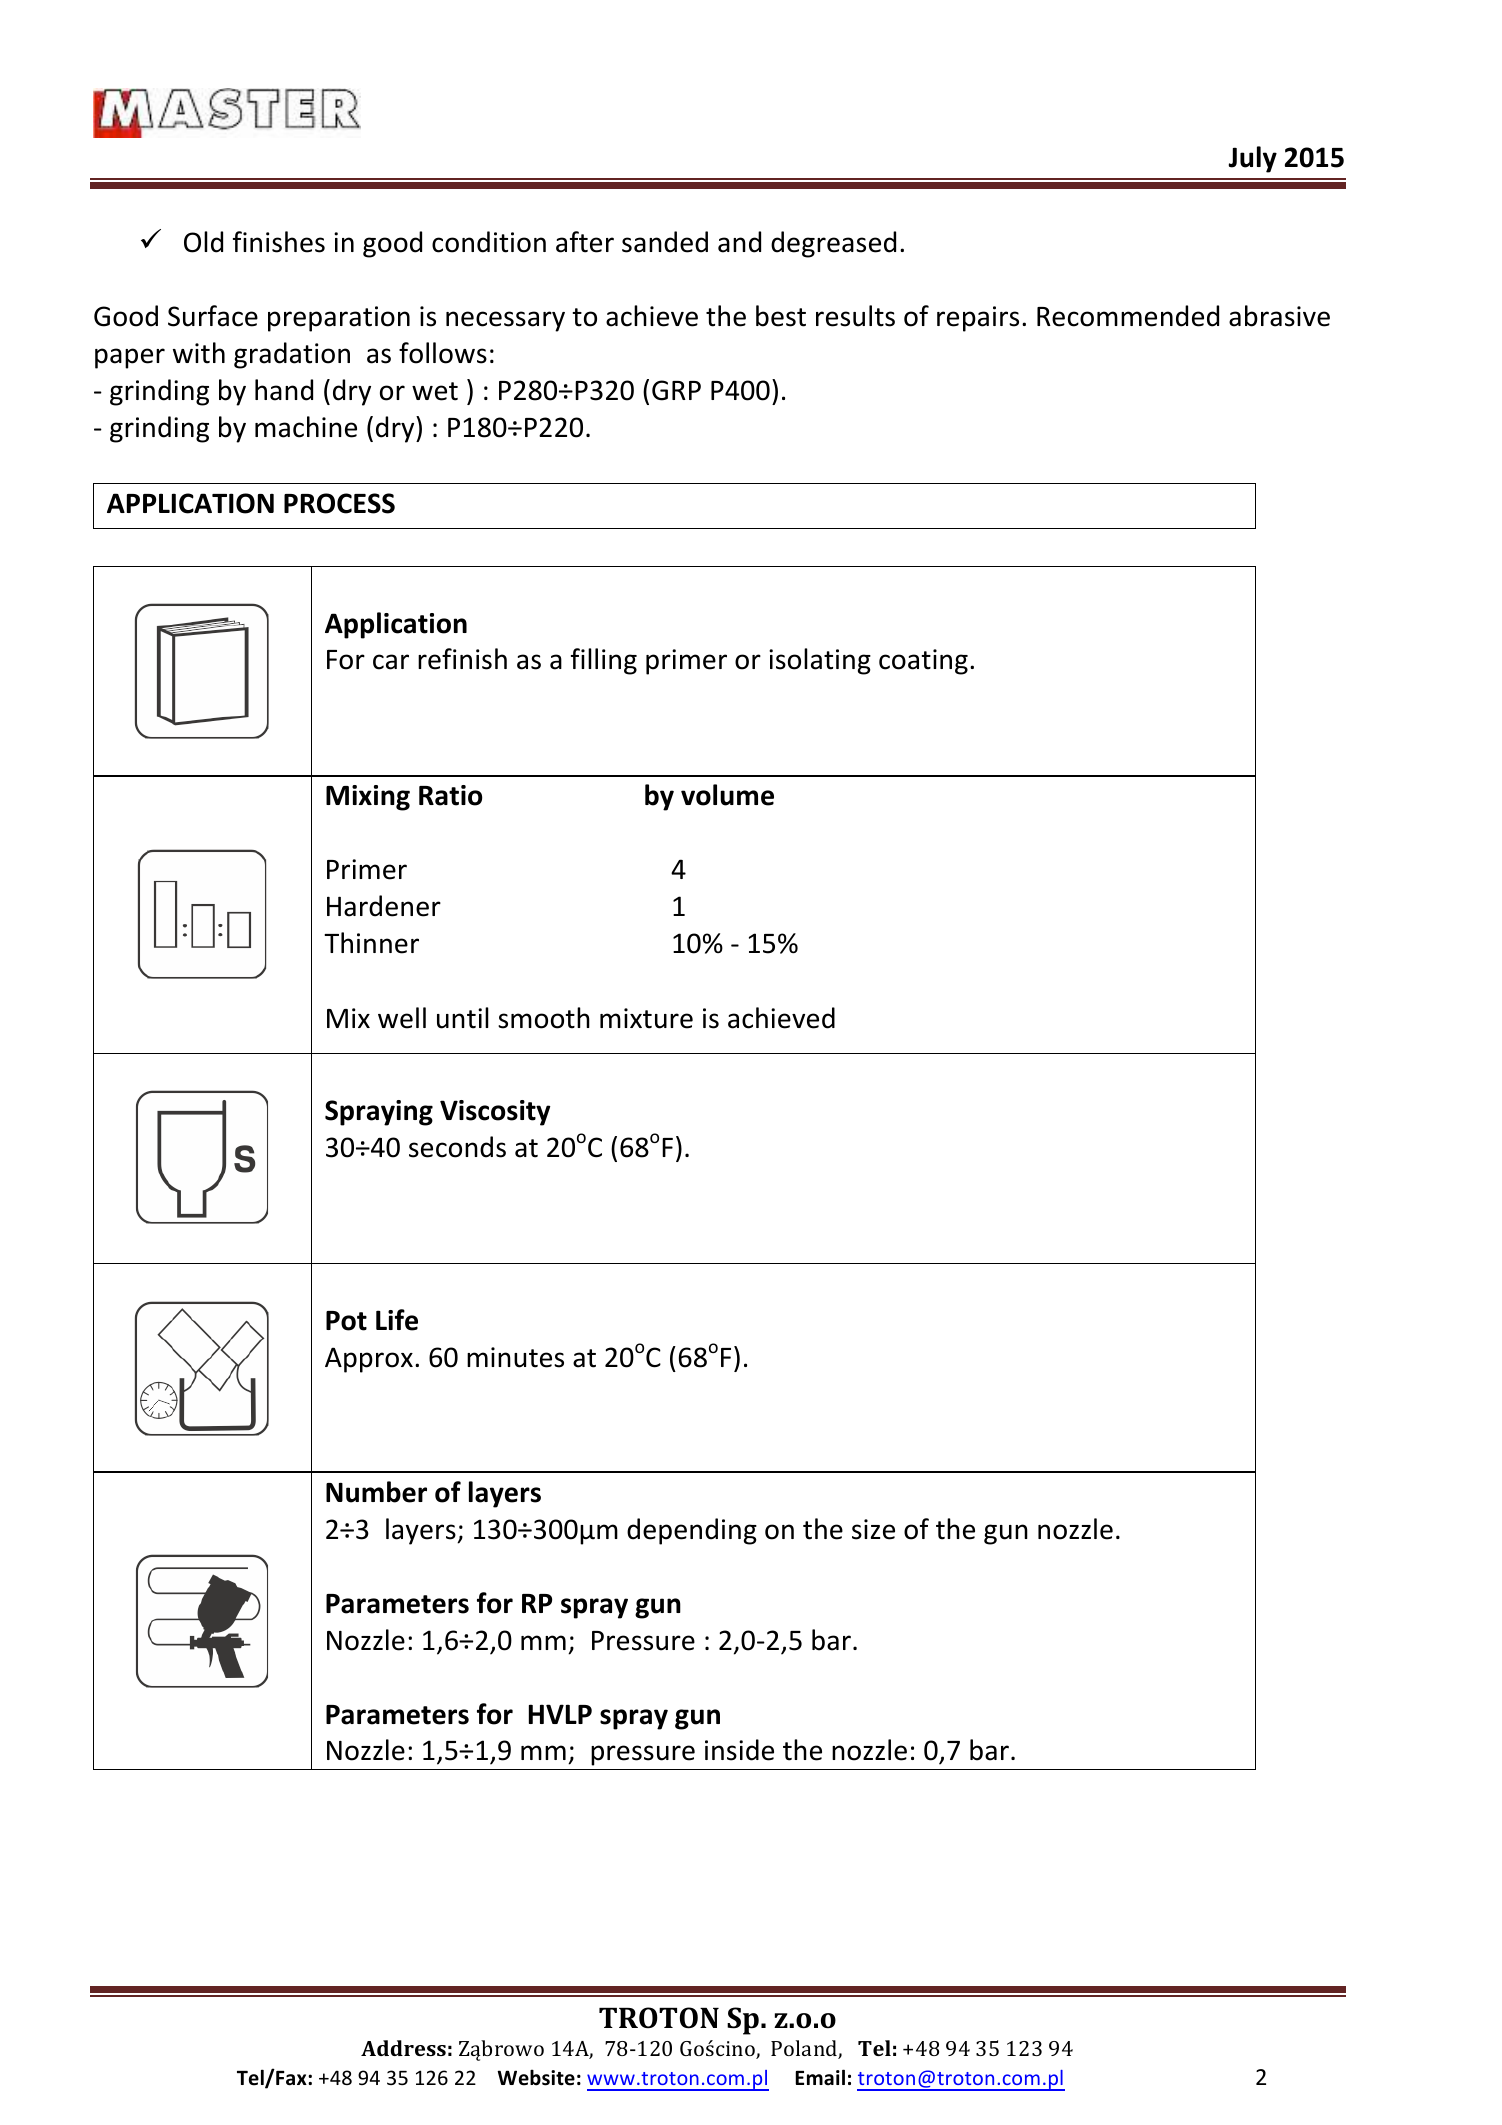 The height and width of the screenshot is (2125, 1502). I want to click on well, so click(402, 1018).
